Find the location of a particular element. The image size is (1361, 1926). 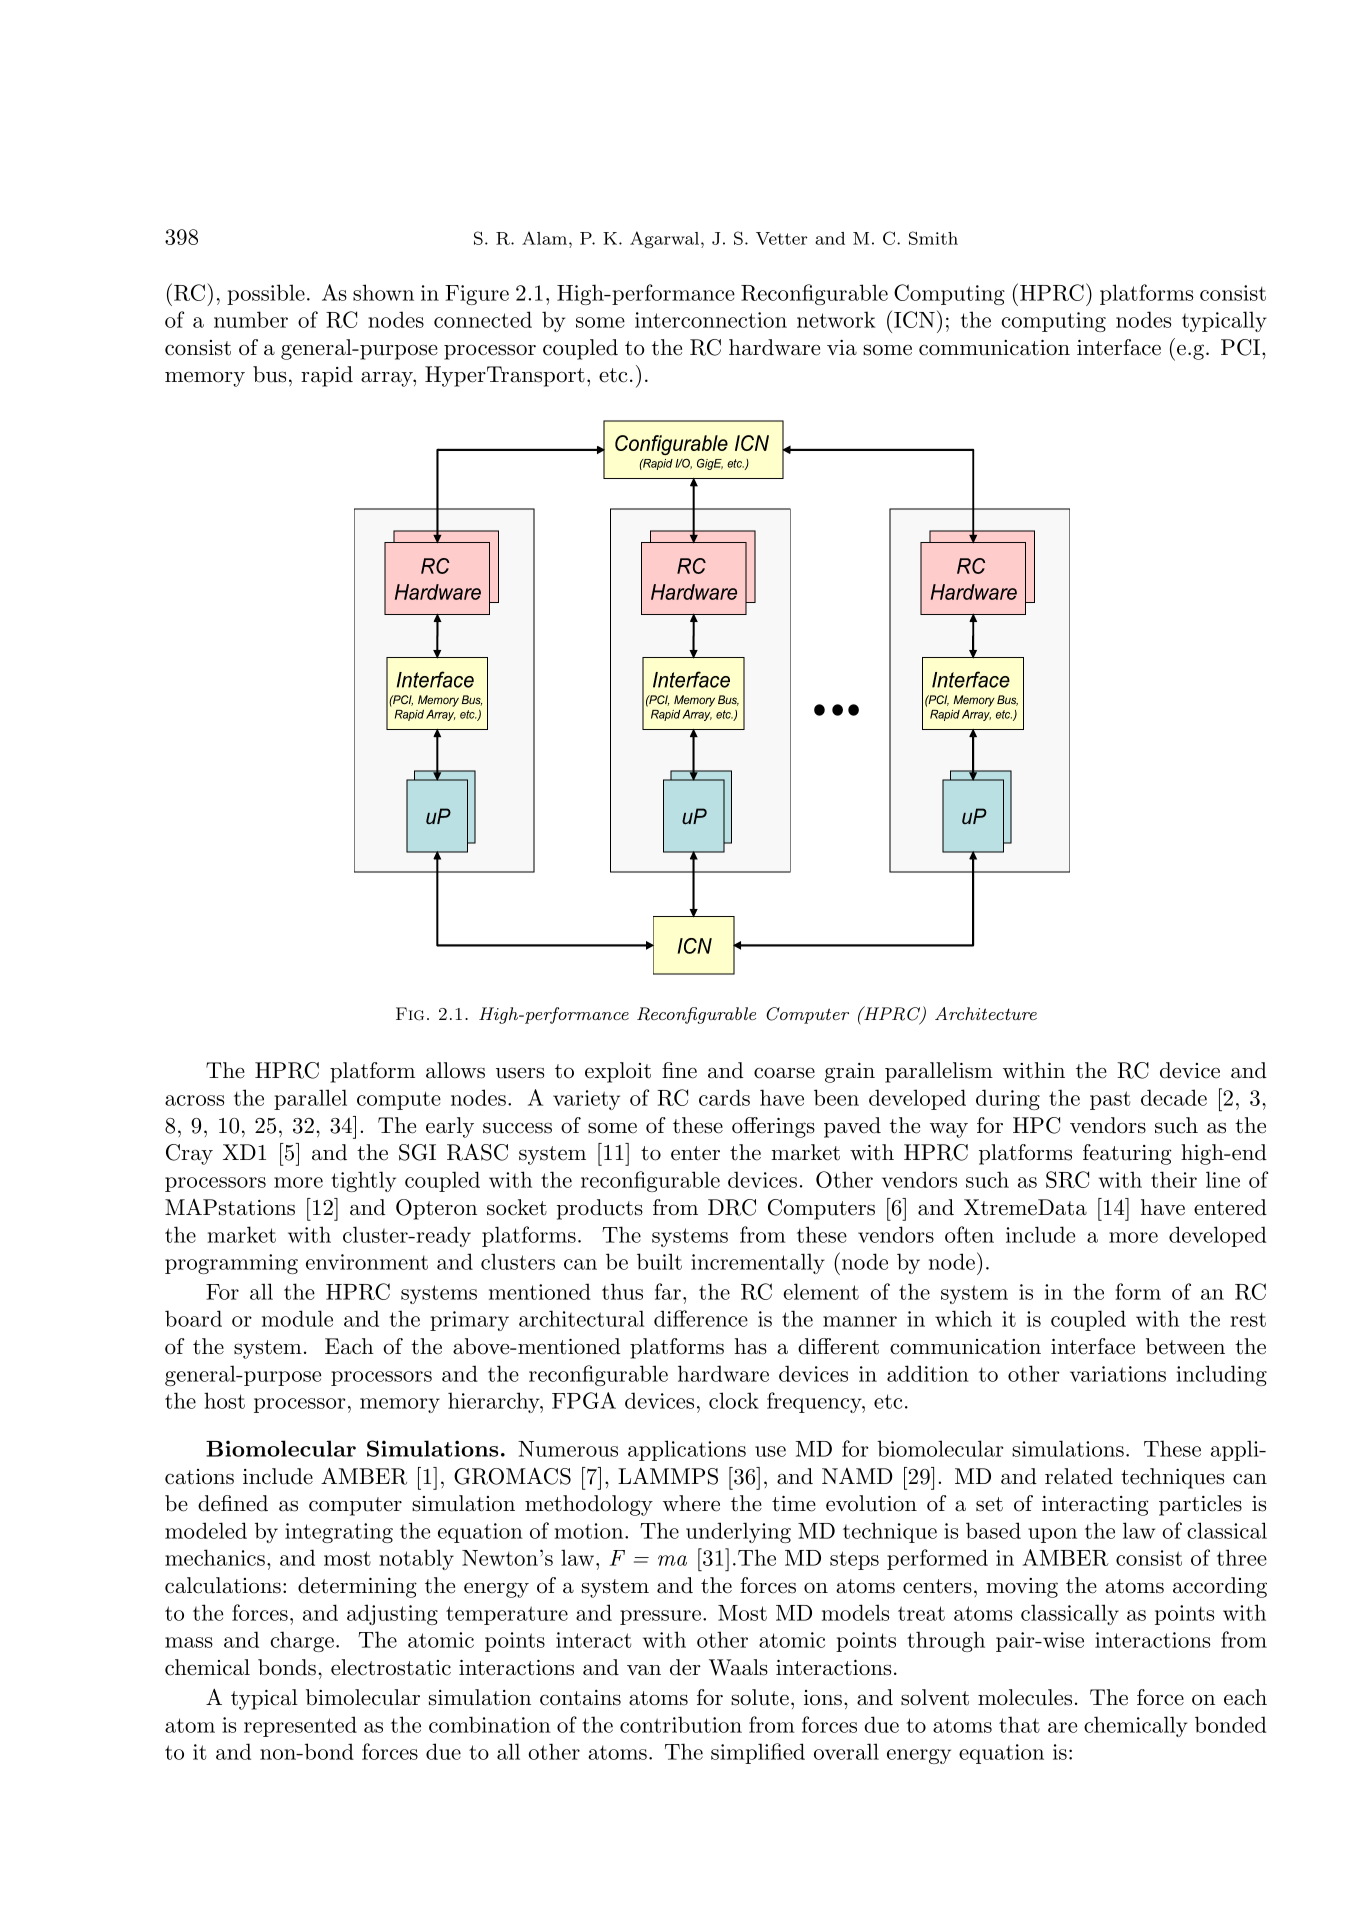

Architecture is located at coordinates (986, 1013).
